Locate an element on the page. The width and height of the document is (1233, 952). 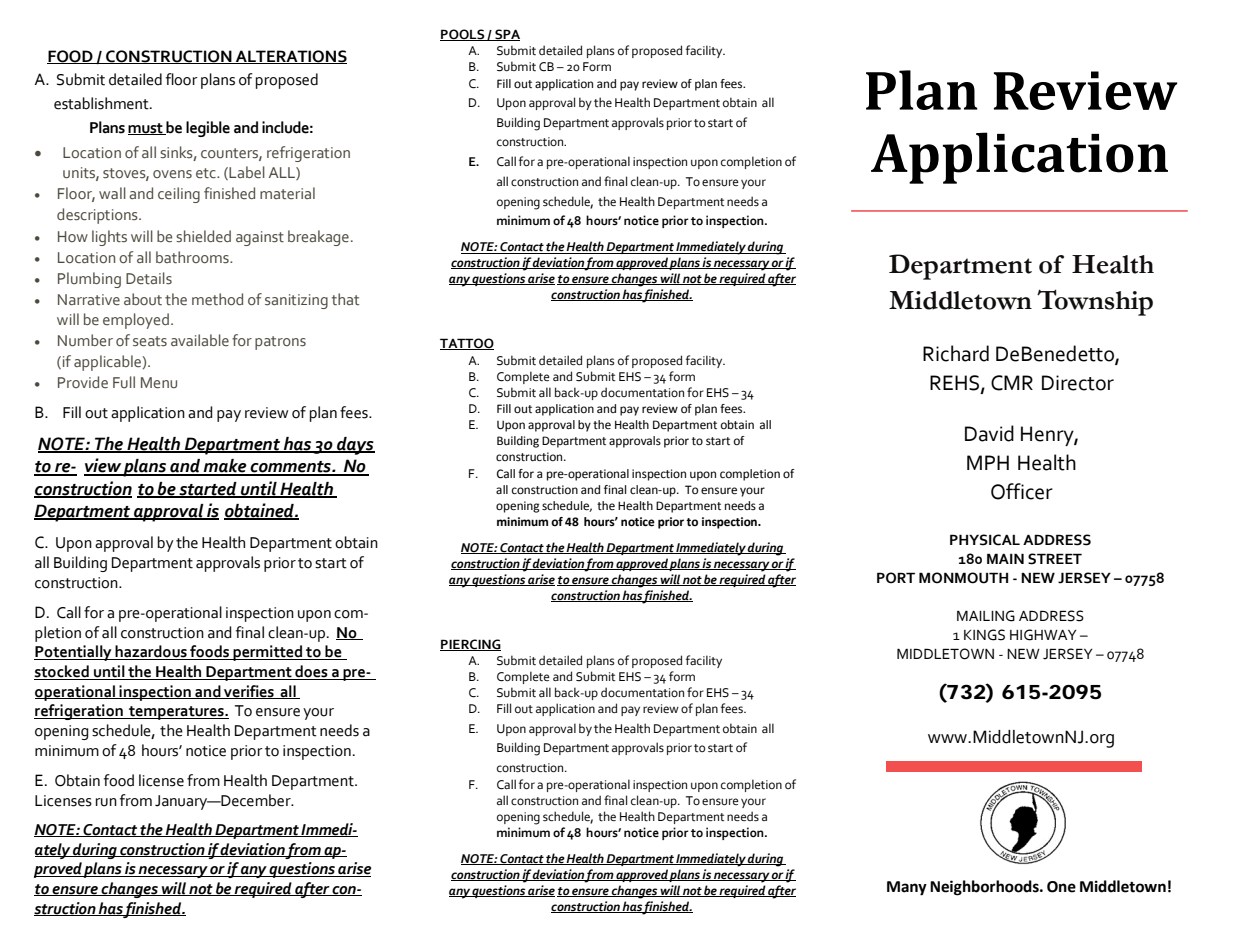
CMR is located at coordinates (1012, 383).
